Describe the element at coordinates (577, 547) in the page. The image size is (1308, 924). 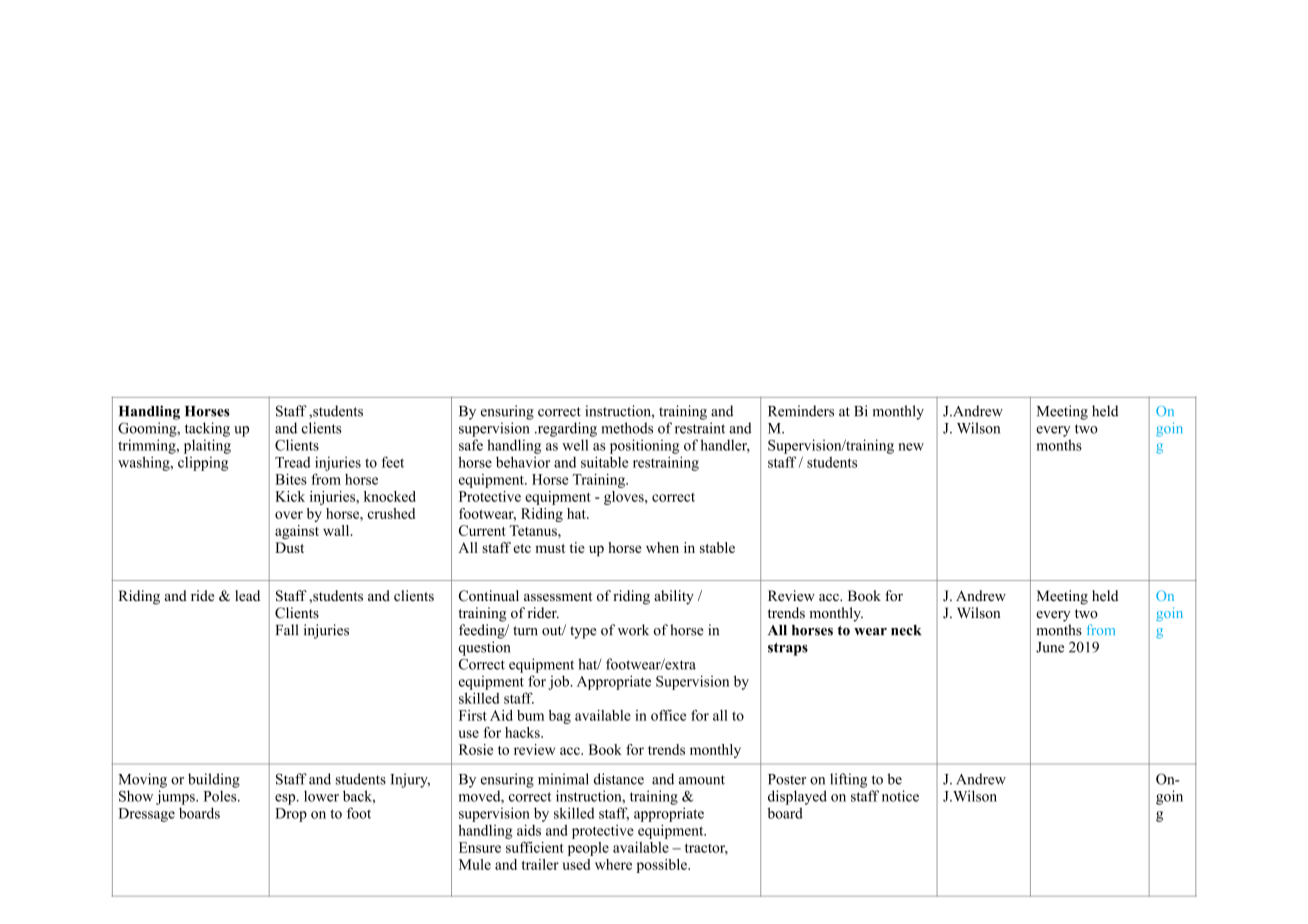
I see `tie` at that location.
